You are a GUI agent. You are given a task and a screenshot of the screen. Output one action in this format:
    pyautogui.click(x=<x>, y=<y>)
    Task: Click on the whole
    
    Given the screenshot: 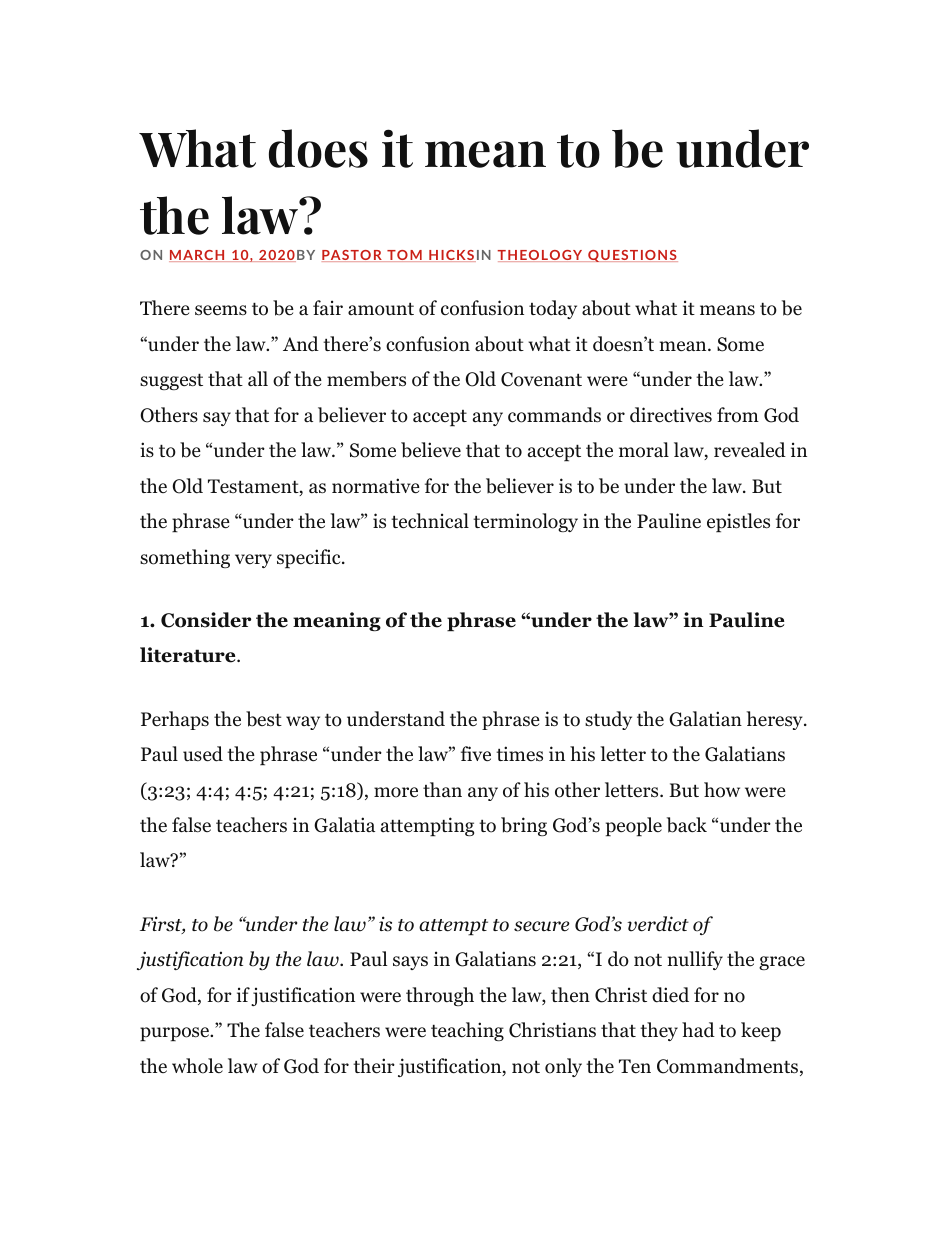 What is the action you would take?
    pyautogui.click(x=197, y=1066)
